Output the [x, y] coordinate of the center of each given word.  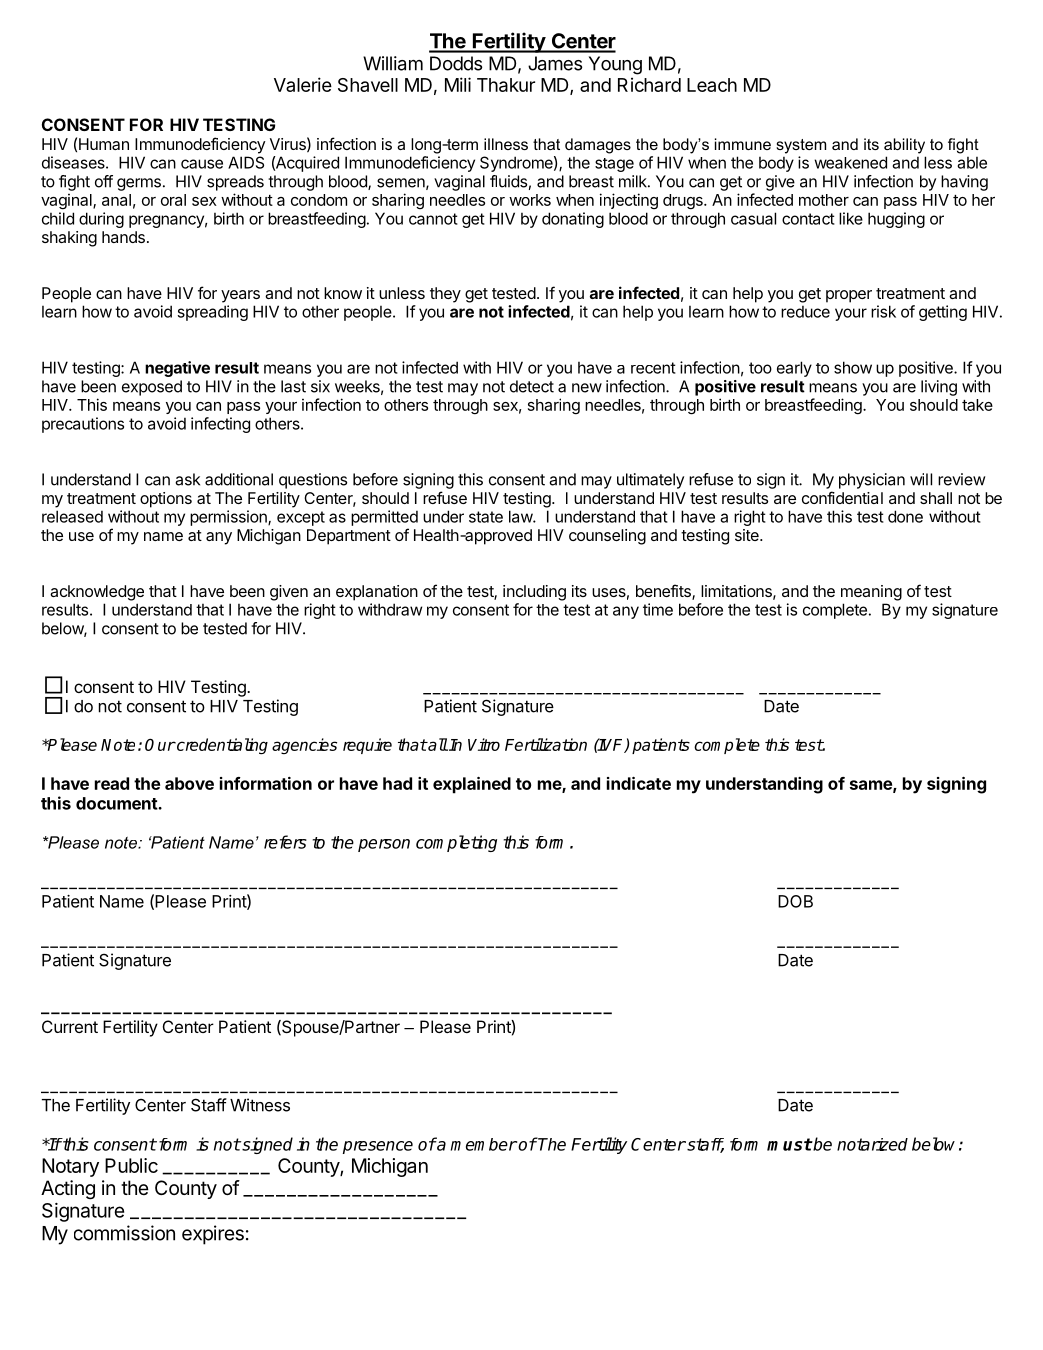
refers [285, 842]
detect [532, 386]
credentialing [221, 746]
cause [202, 164]
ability [904, 146]
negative [177, 369]
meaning [871, 593]
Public [131, 1165]
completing [456, 843]
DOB [795, 901]
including [534, 593]
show [853, 367]
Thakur [506, 85]
